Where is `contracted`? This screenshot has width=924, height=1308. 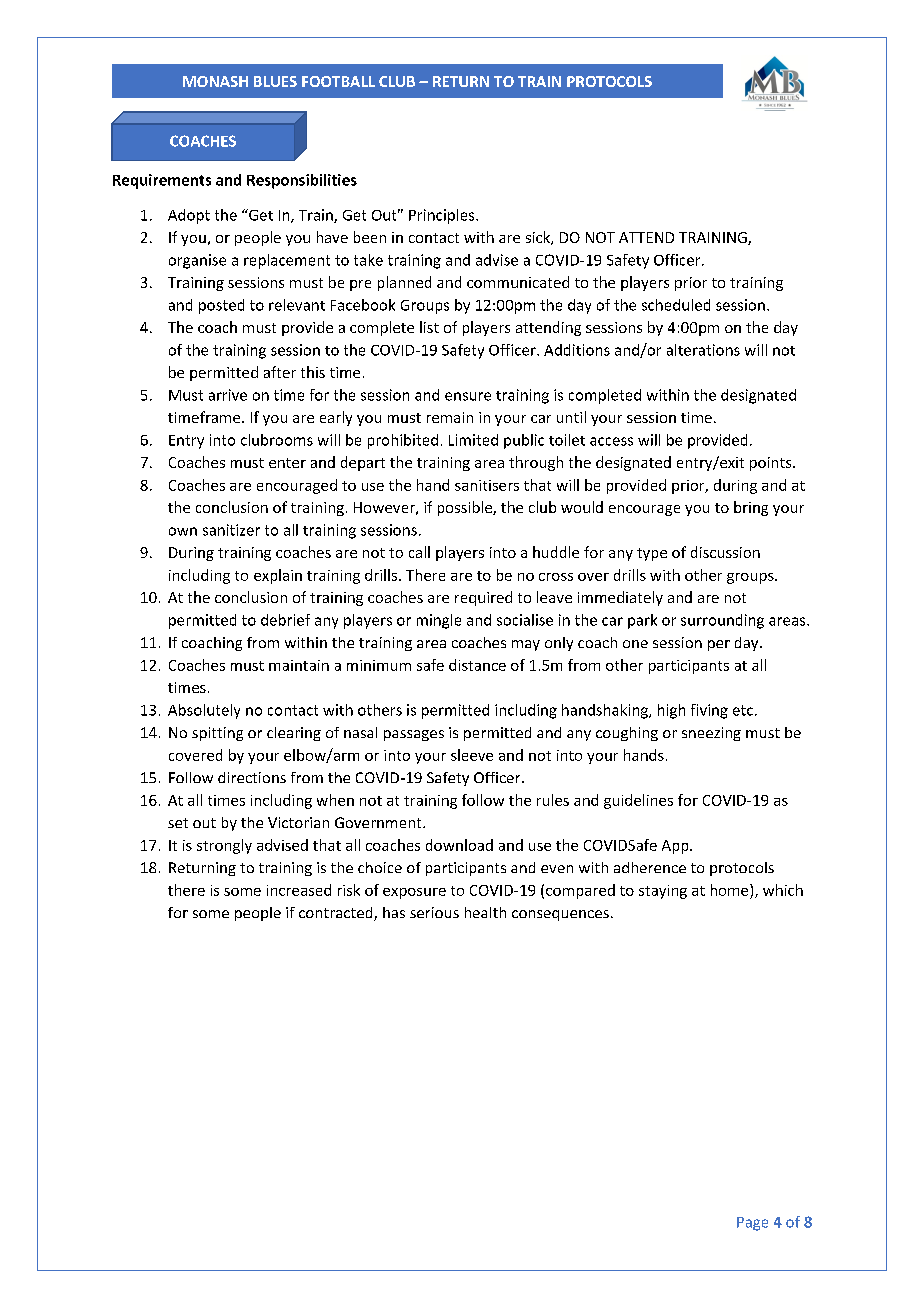
contracted is located at coordinates (337, 914).
